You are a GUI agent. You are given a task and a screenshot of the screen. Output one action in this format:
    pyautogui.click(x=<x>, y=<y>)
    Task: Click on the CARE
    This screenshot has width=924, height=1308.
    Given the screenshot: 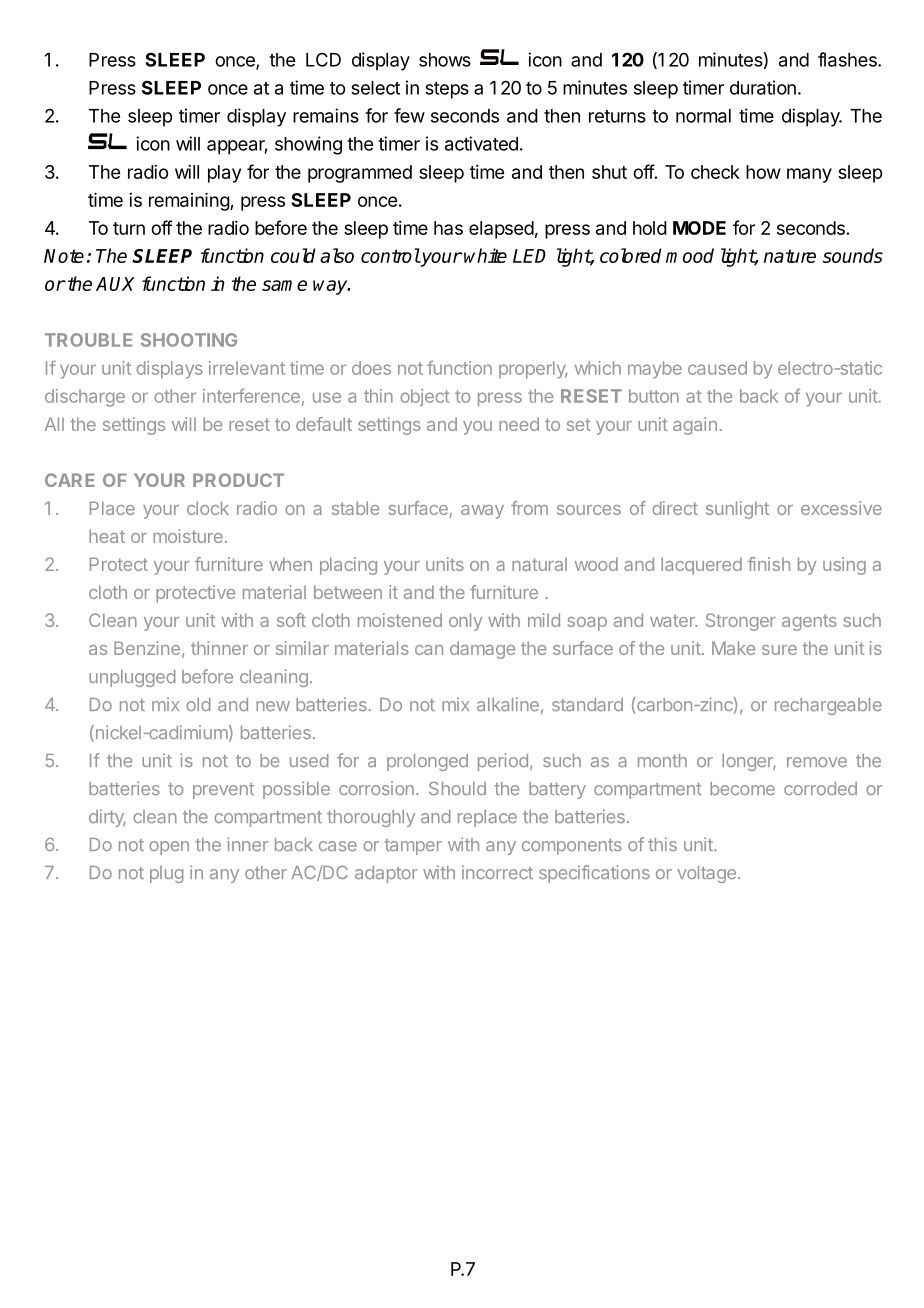 What is the action you would take?
    pyautogui.click(x=70, y=480)
